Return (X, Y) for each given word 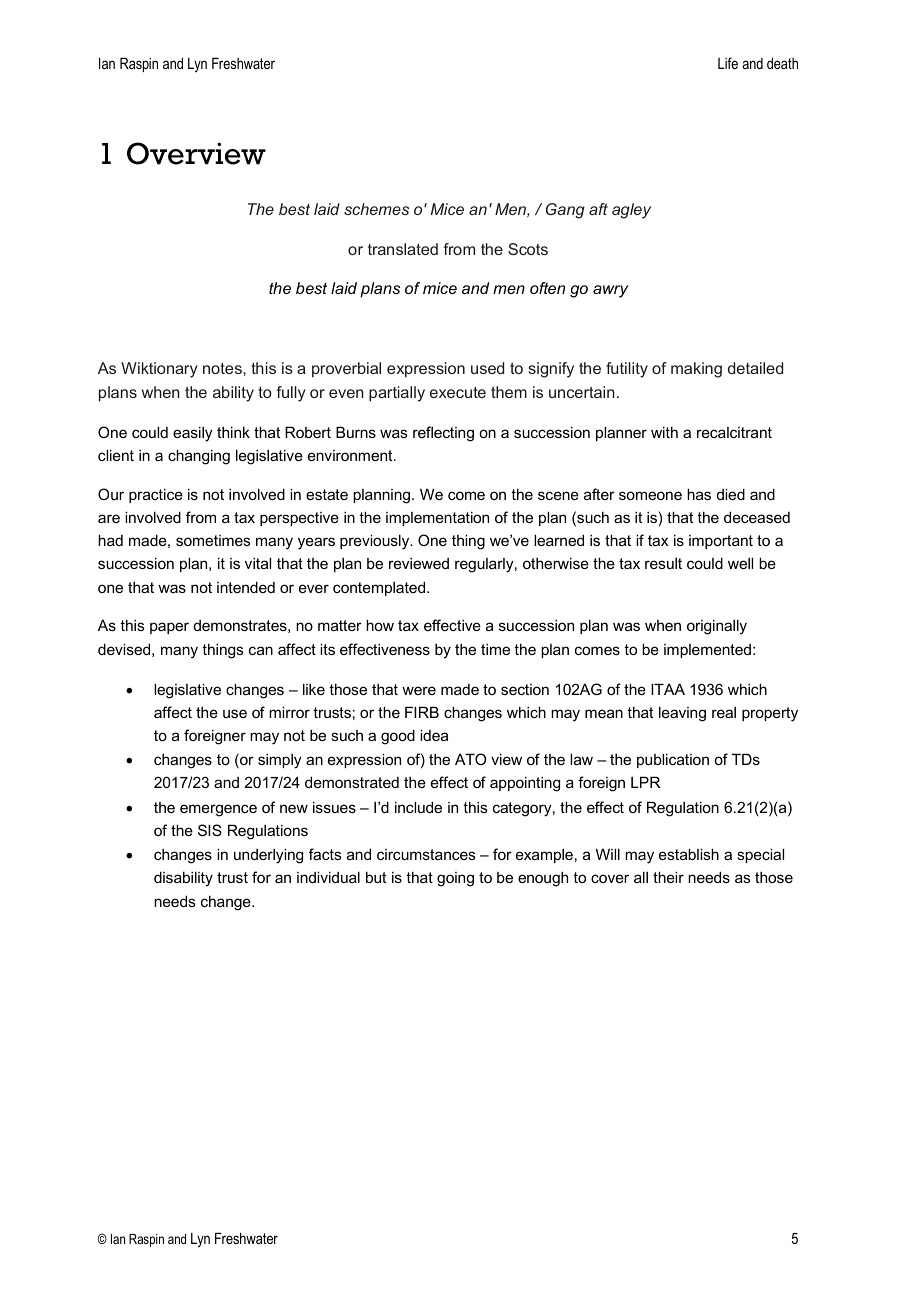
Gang (565, 211)
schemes (376, 209)
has (699, 494)
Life (728, 63)
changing (199, 457)
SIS (210, 830)
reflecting (443, 434)
